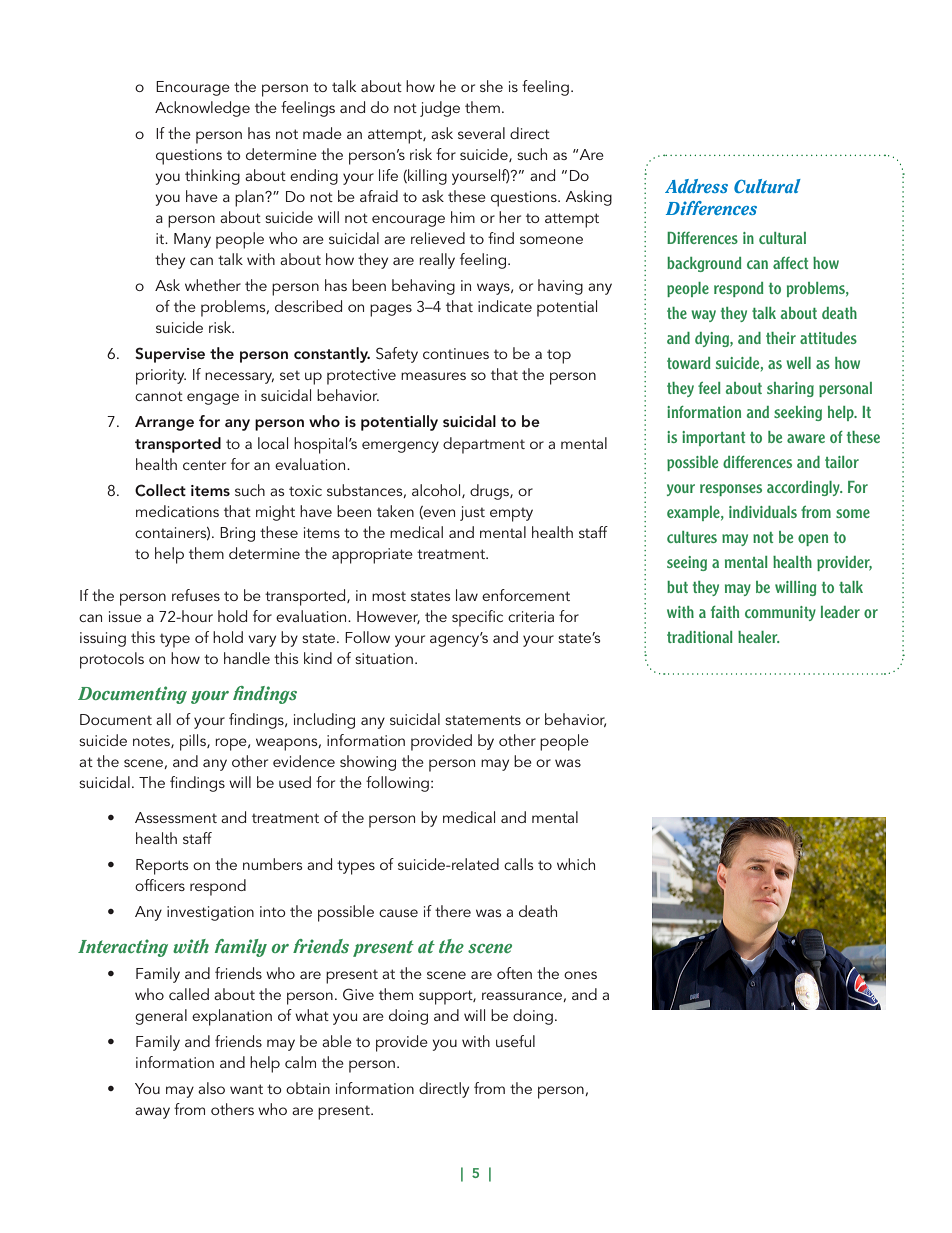 The height and width of the image is (1233, 952). What do you see at coordinates (481, 133) in the image?
I see `several` at bounding box center [481, 133].
